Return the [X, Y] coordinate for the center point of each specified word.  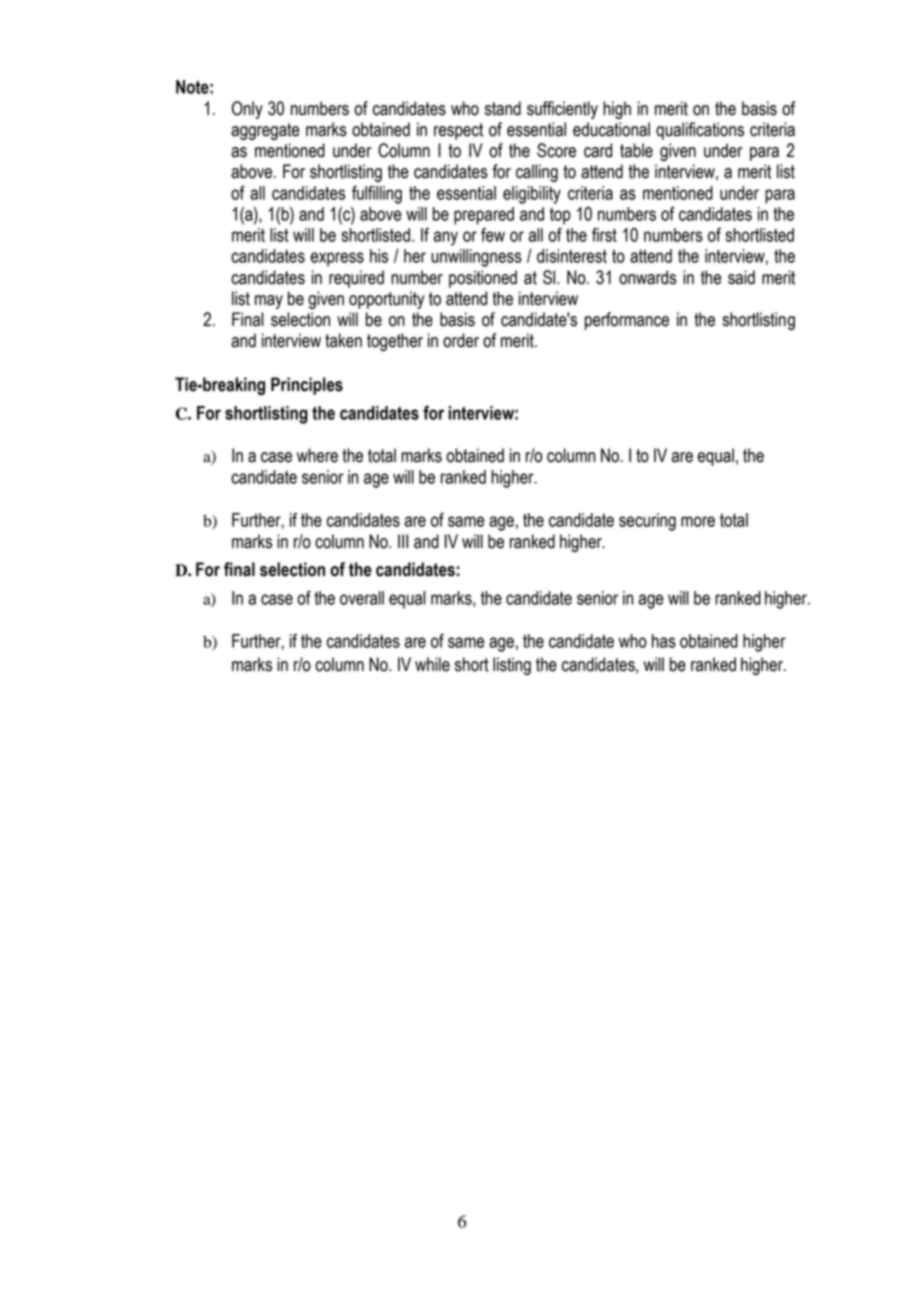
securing [647, 522]
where [317, 455]
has [664, 641]
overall [362, 598]
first [604, 234]
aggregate [265, 131]
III [403, 541]
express [337, 259]
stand [503, 108]
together [395, 342]
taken [343, 340]
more [698, 521]
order [461, 340]
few [493, 234]
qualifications [700, 131]
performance [627, 321]
